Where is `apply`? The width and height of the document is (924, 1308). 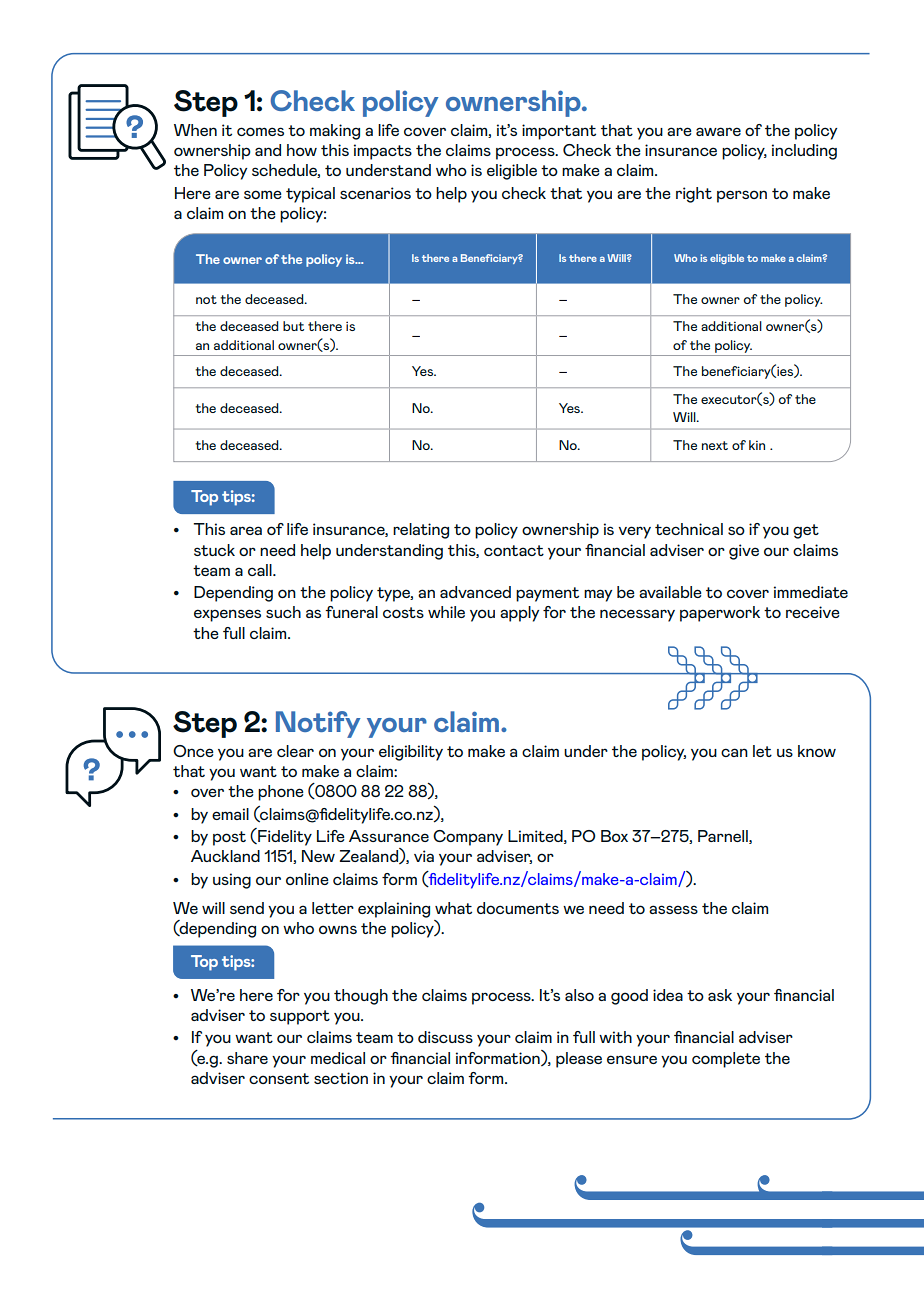
apply is located at coordinates (519, 614).
